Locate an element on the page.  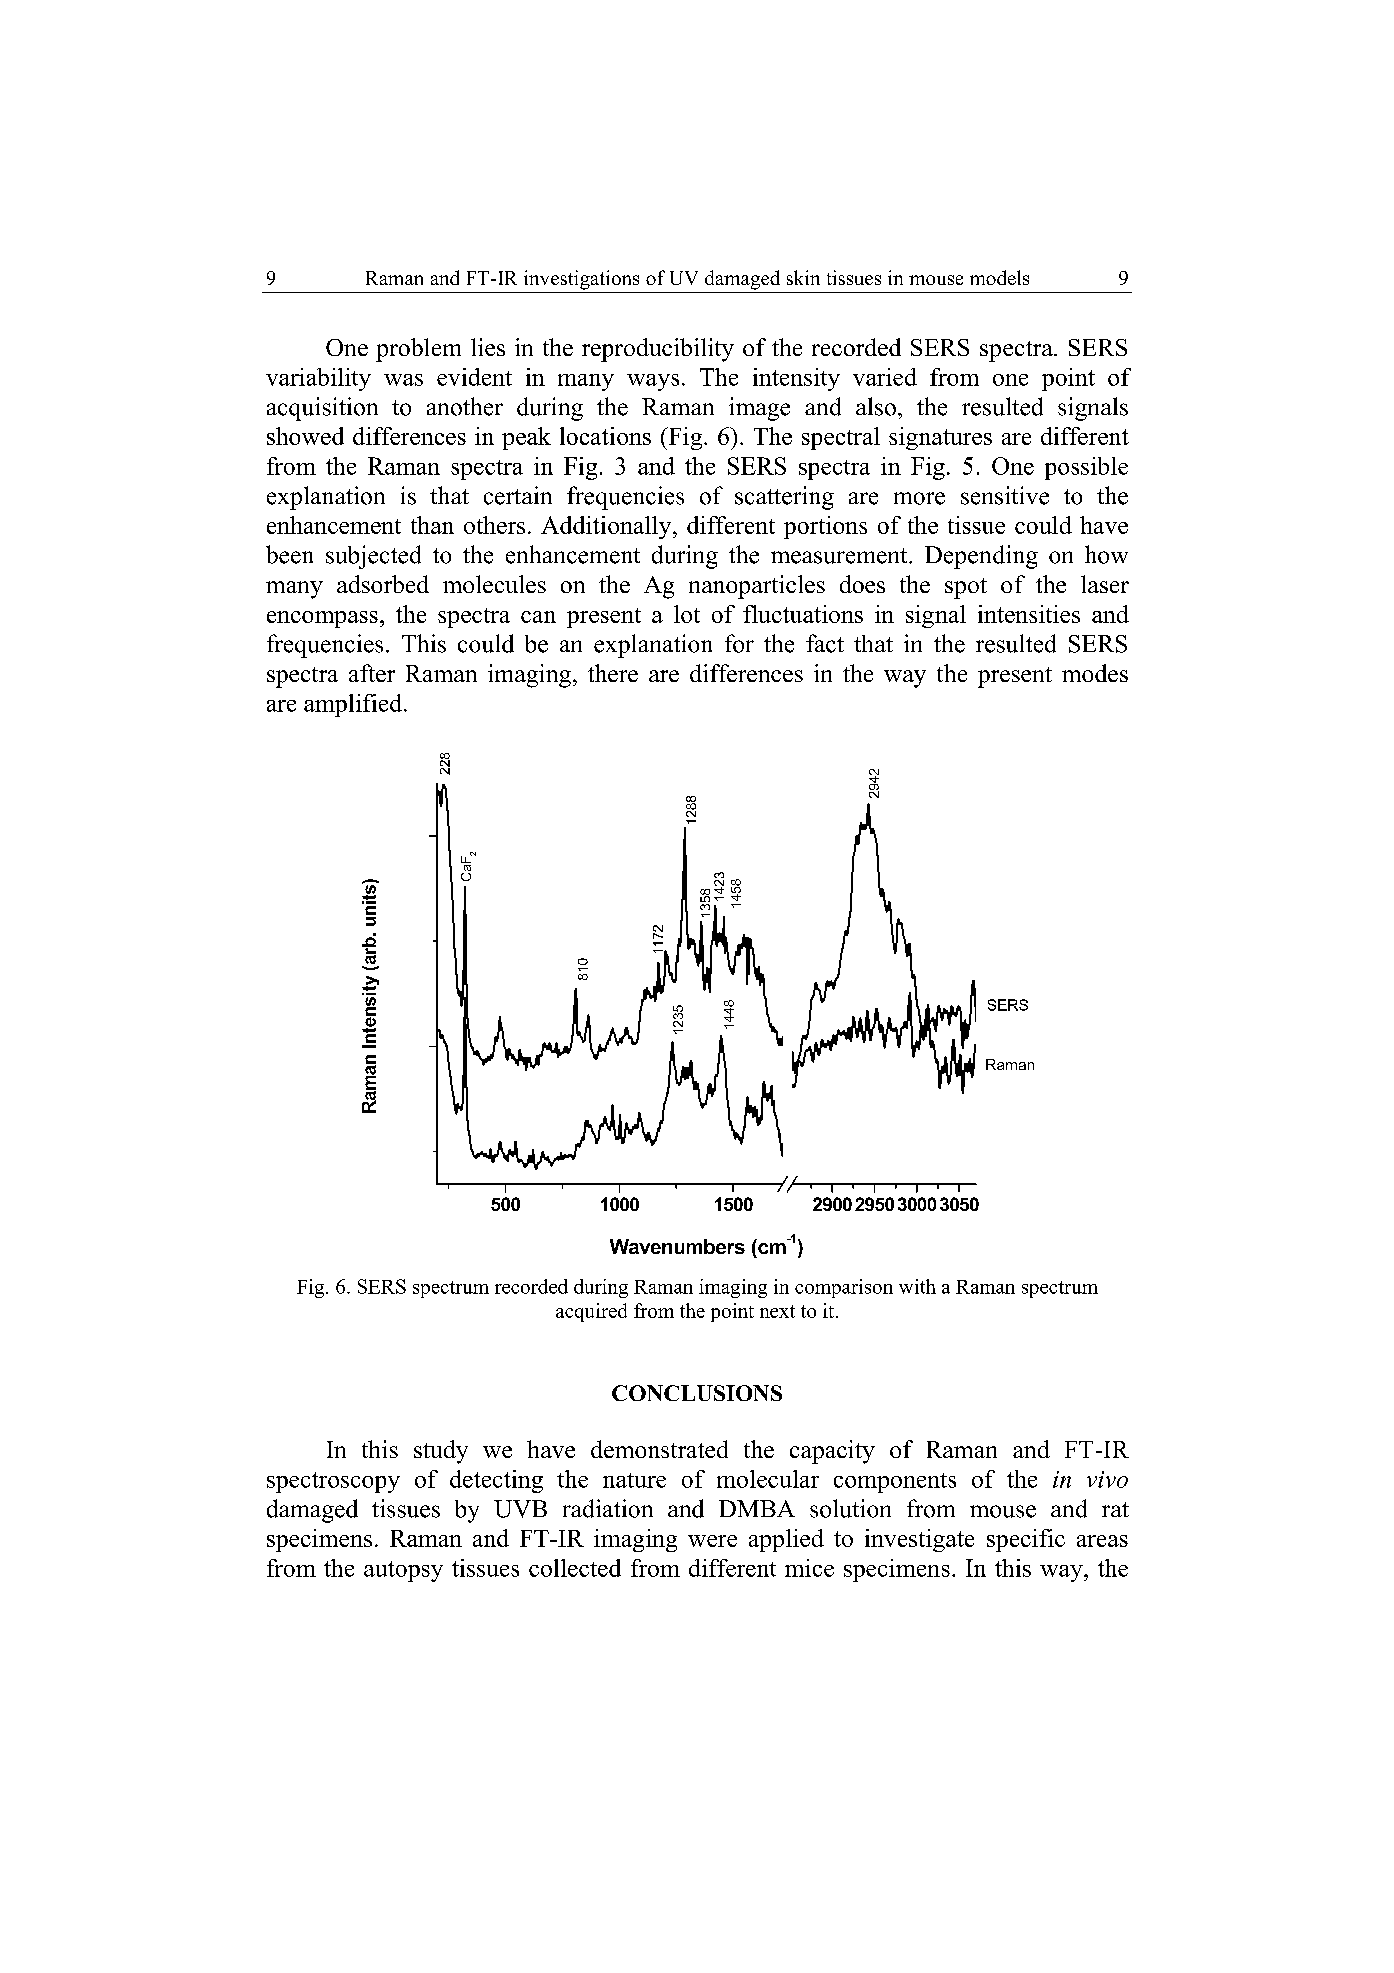
reproducibility is located at coordinates (658, 350).
